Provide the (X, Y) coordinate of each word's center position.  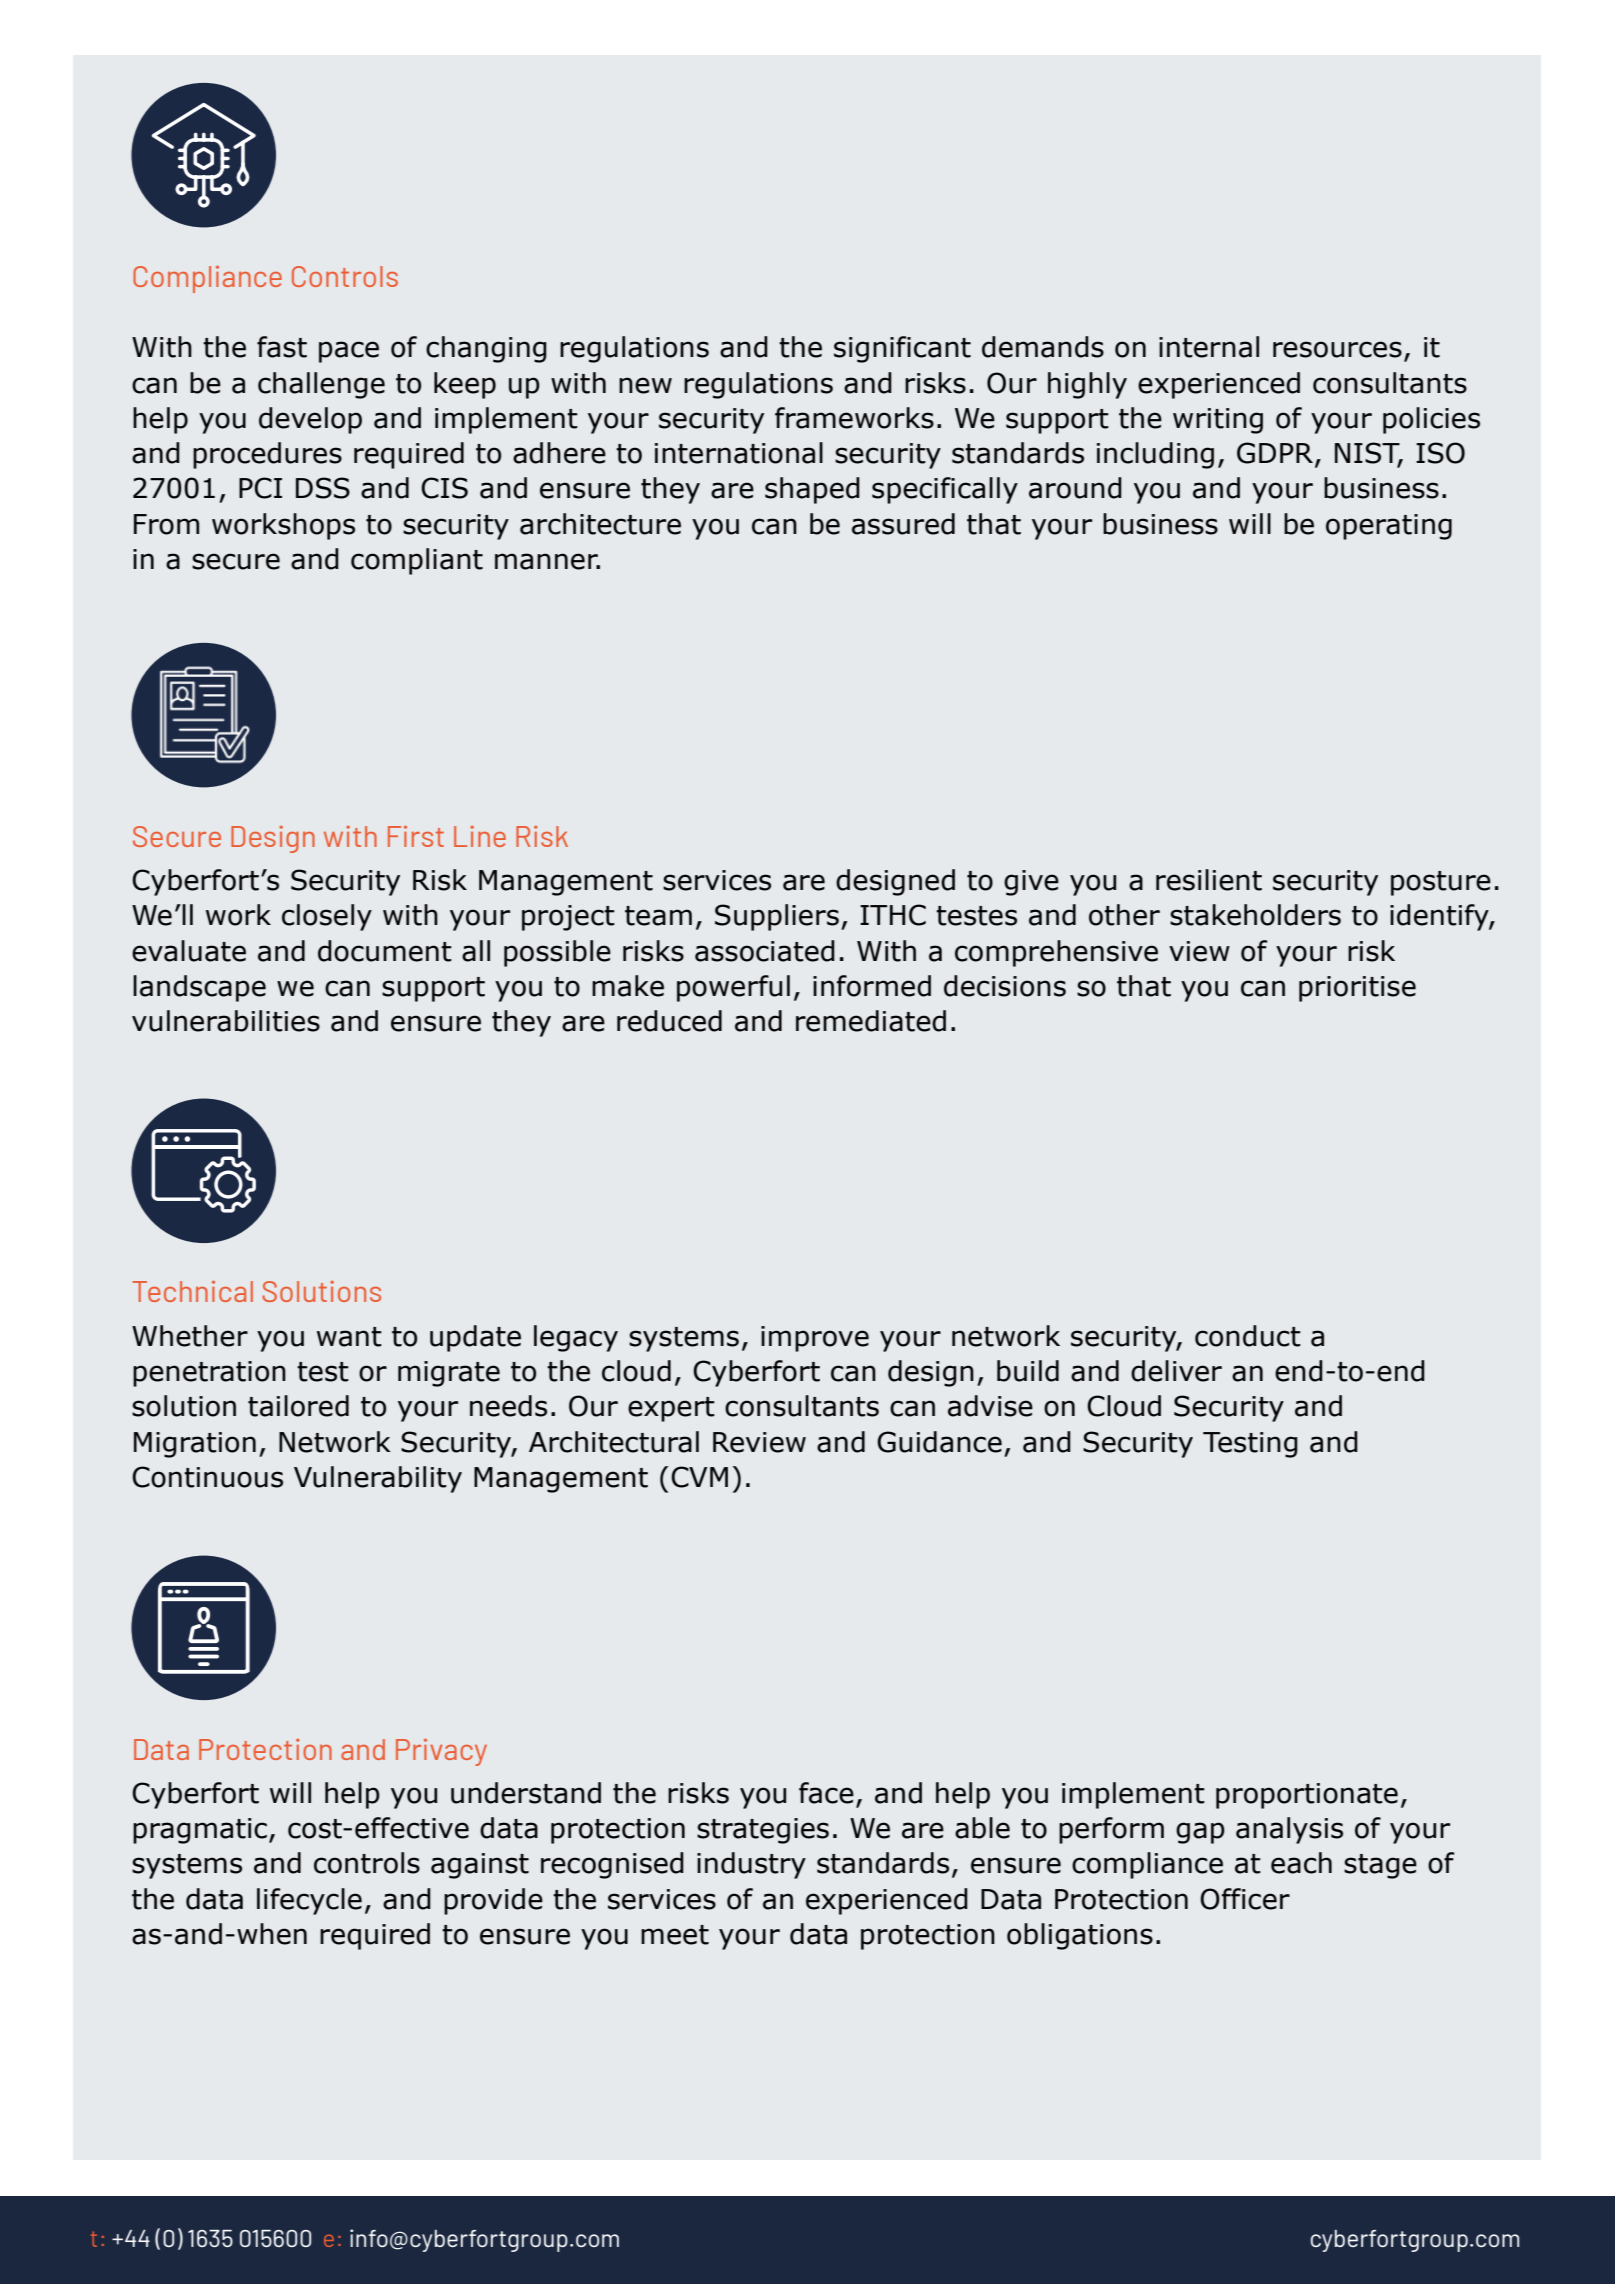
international (739, 453)
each (1301, 1863)
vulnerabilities (226, 1021)
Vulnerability (378, 1479)
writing (1218, 421)
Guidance (939, 1442)
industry (751, 1865)
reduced (669, 1021)
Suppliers (777, 917)
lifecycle (309, 1901)
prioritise (1357, 989)
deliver (1176, 1371)
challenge (321, 385)
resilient (1209, 880)
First (416, 836)
